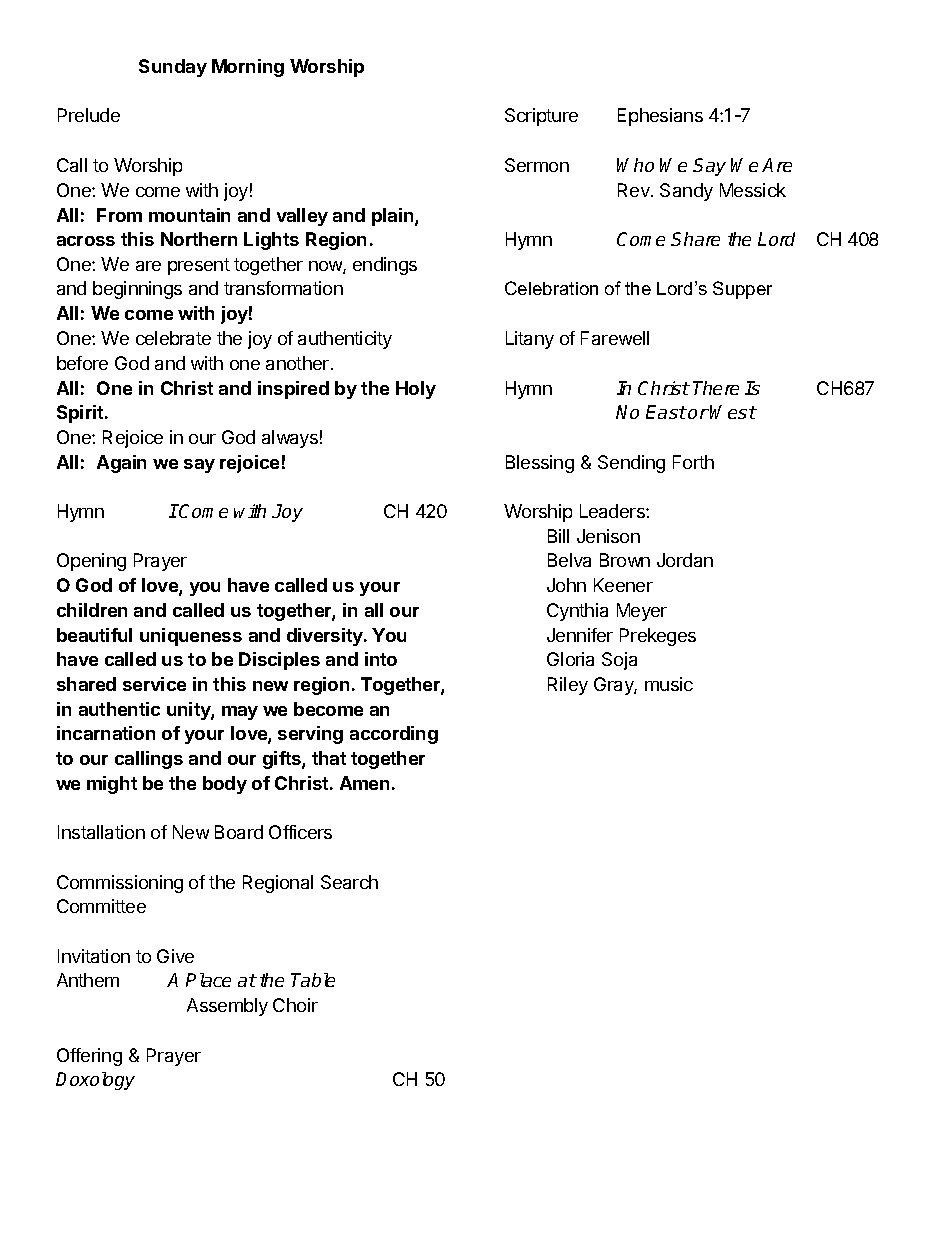 The height and width of the document is (1233, 952). What do you see at coordinates (666, 412) in the document?
I see `East` at bounding box center [666, 412].
